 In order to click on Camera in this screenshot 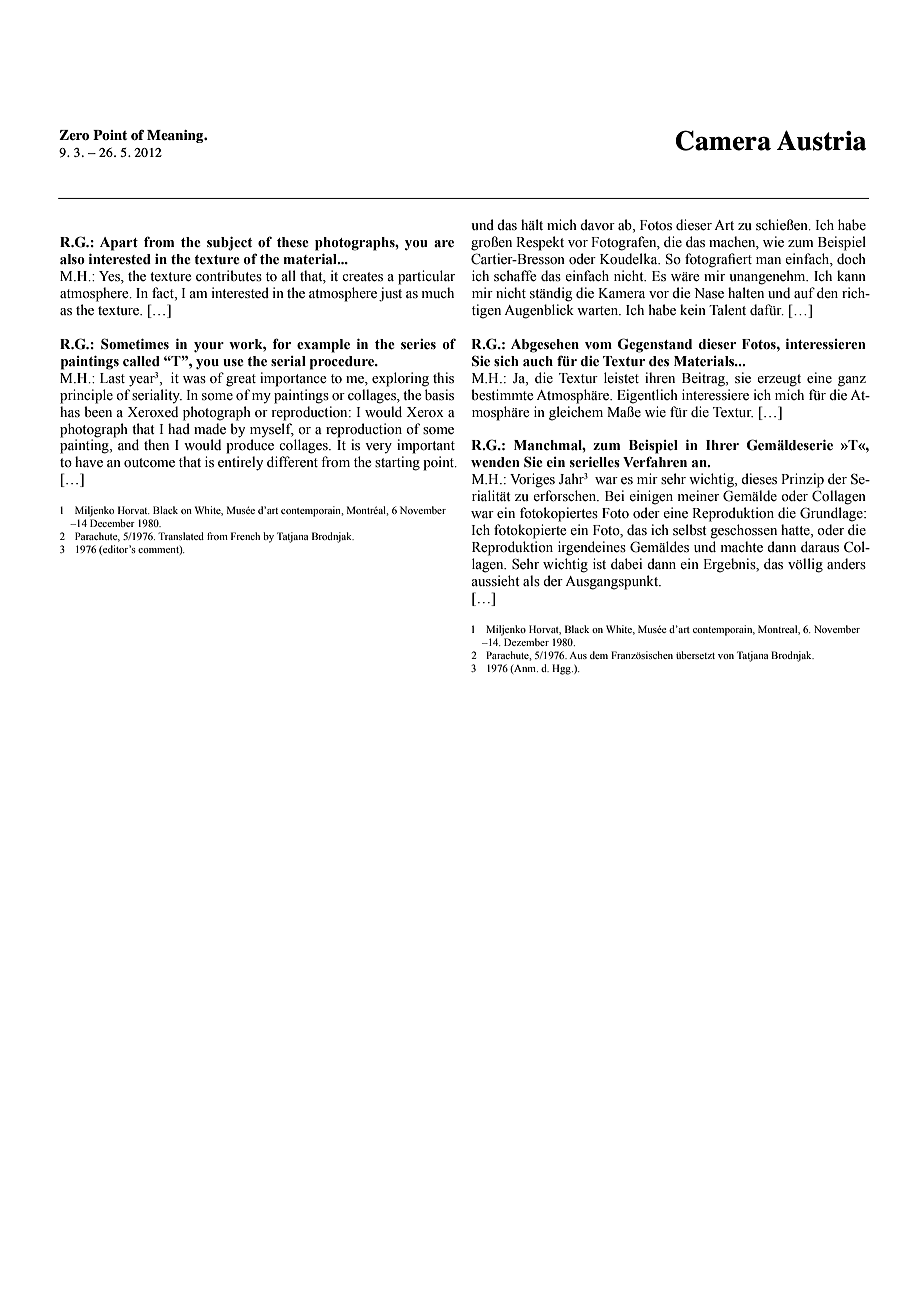, I will do `click(723, 140)`.
